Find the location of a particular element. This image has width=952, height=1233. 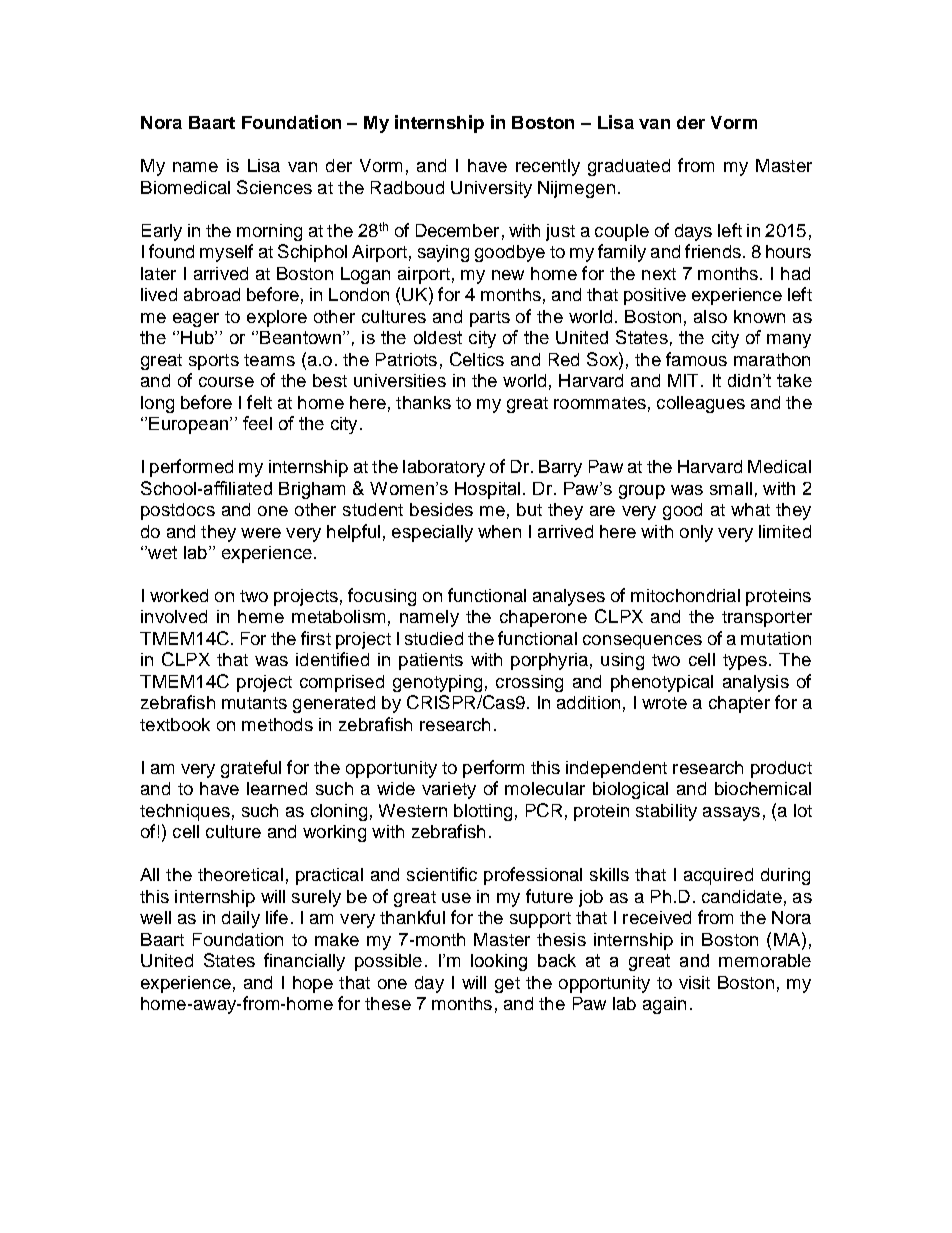

biochemical is located at coordinates (763, 788).
